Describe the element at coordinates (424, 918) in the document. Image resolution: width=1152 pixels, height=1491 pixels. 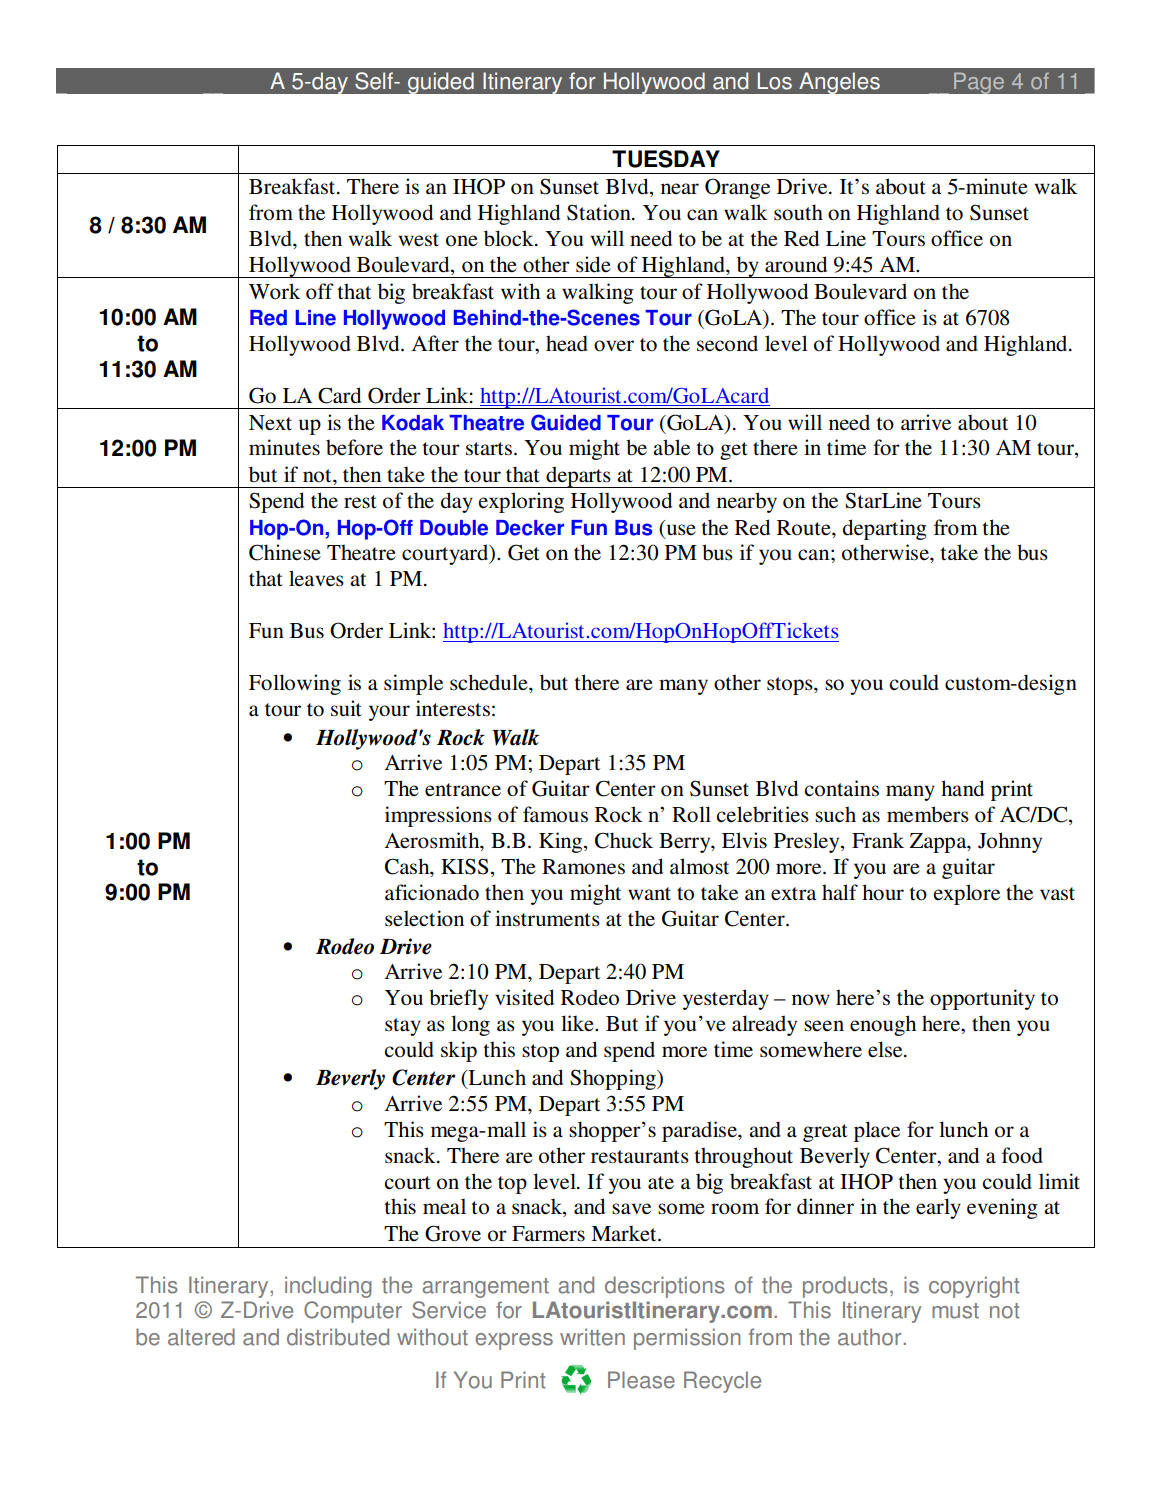
I see `selection` at that location.
